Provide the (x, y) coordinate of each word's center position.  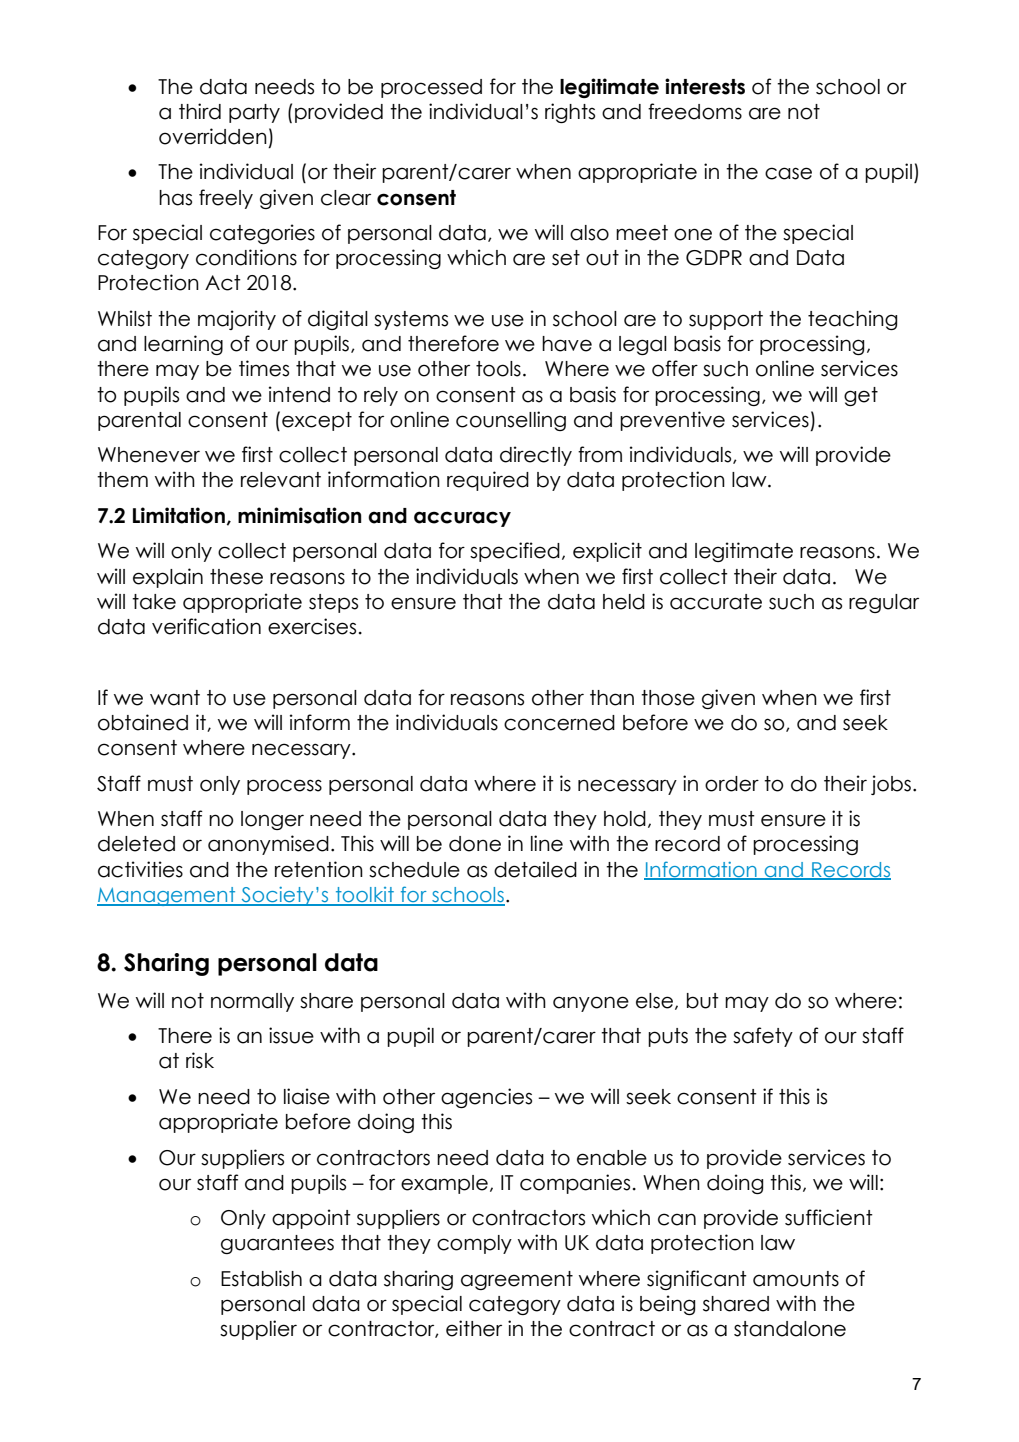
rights (570, 113)
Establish (261, 1278)
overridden (213, 136)
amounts (796, 1279)
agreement (517, 1280)
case (788, 173)
